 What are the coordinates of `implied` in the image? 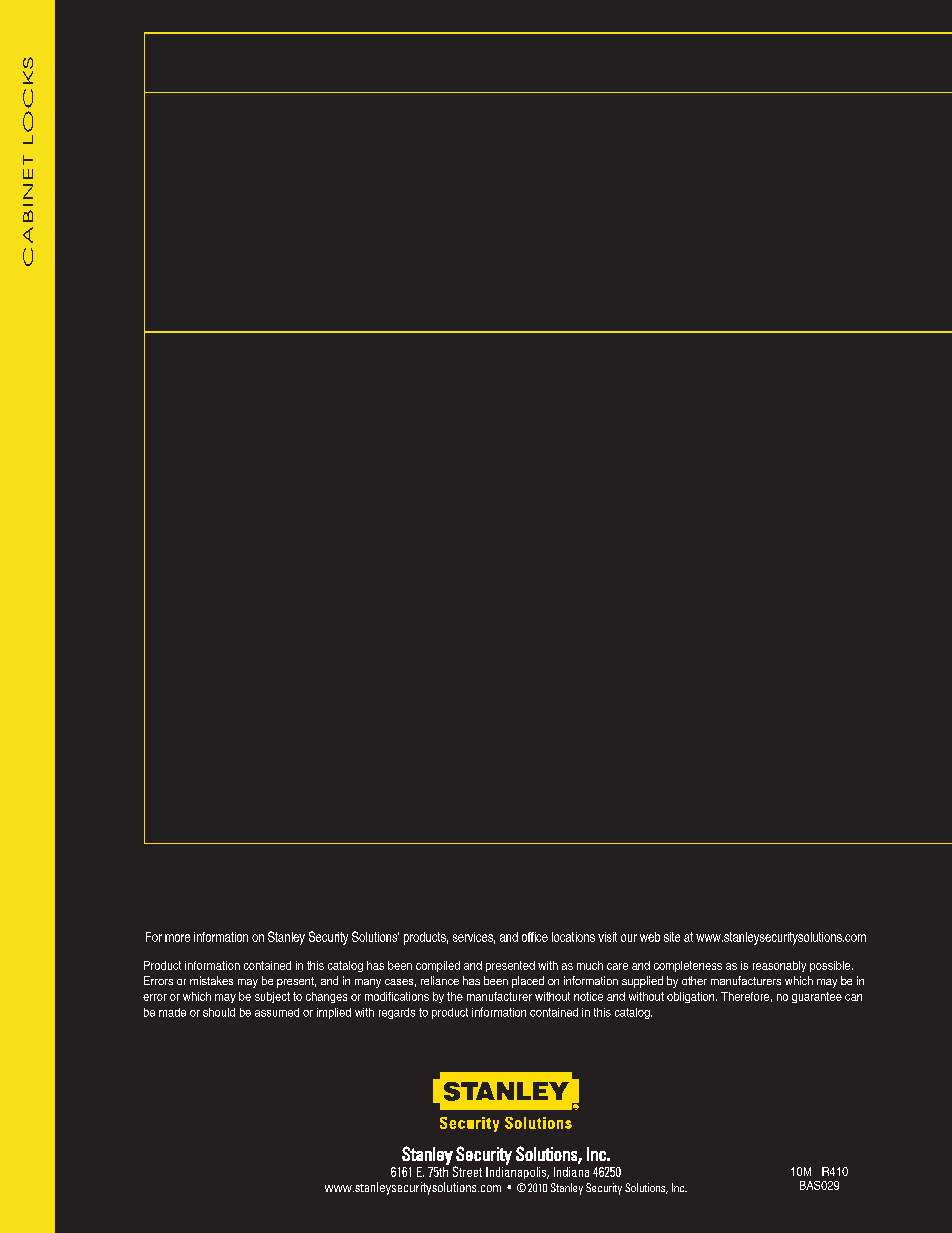 It's located at (334, 1013).
